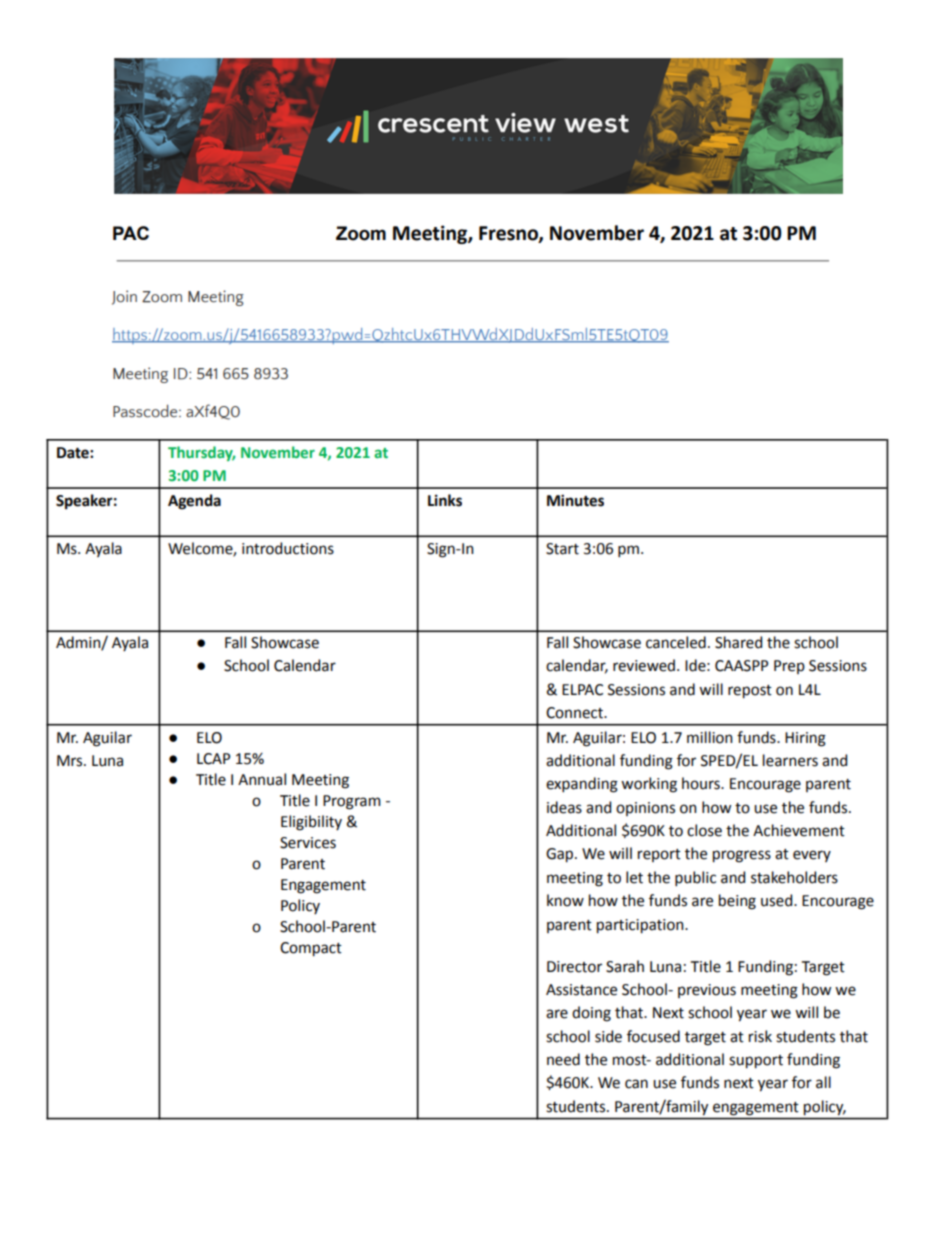  What do you see at coordinates (563, 1059) in the screenshot?
I see `need` at bounding box center [563, 1059].
